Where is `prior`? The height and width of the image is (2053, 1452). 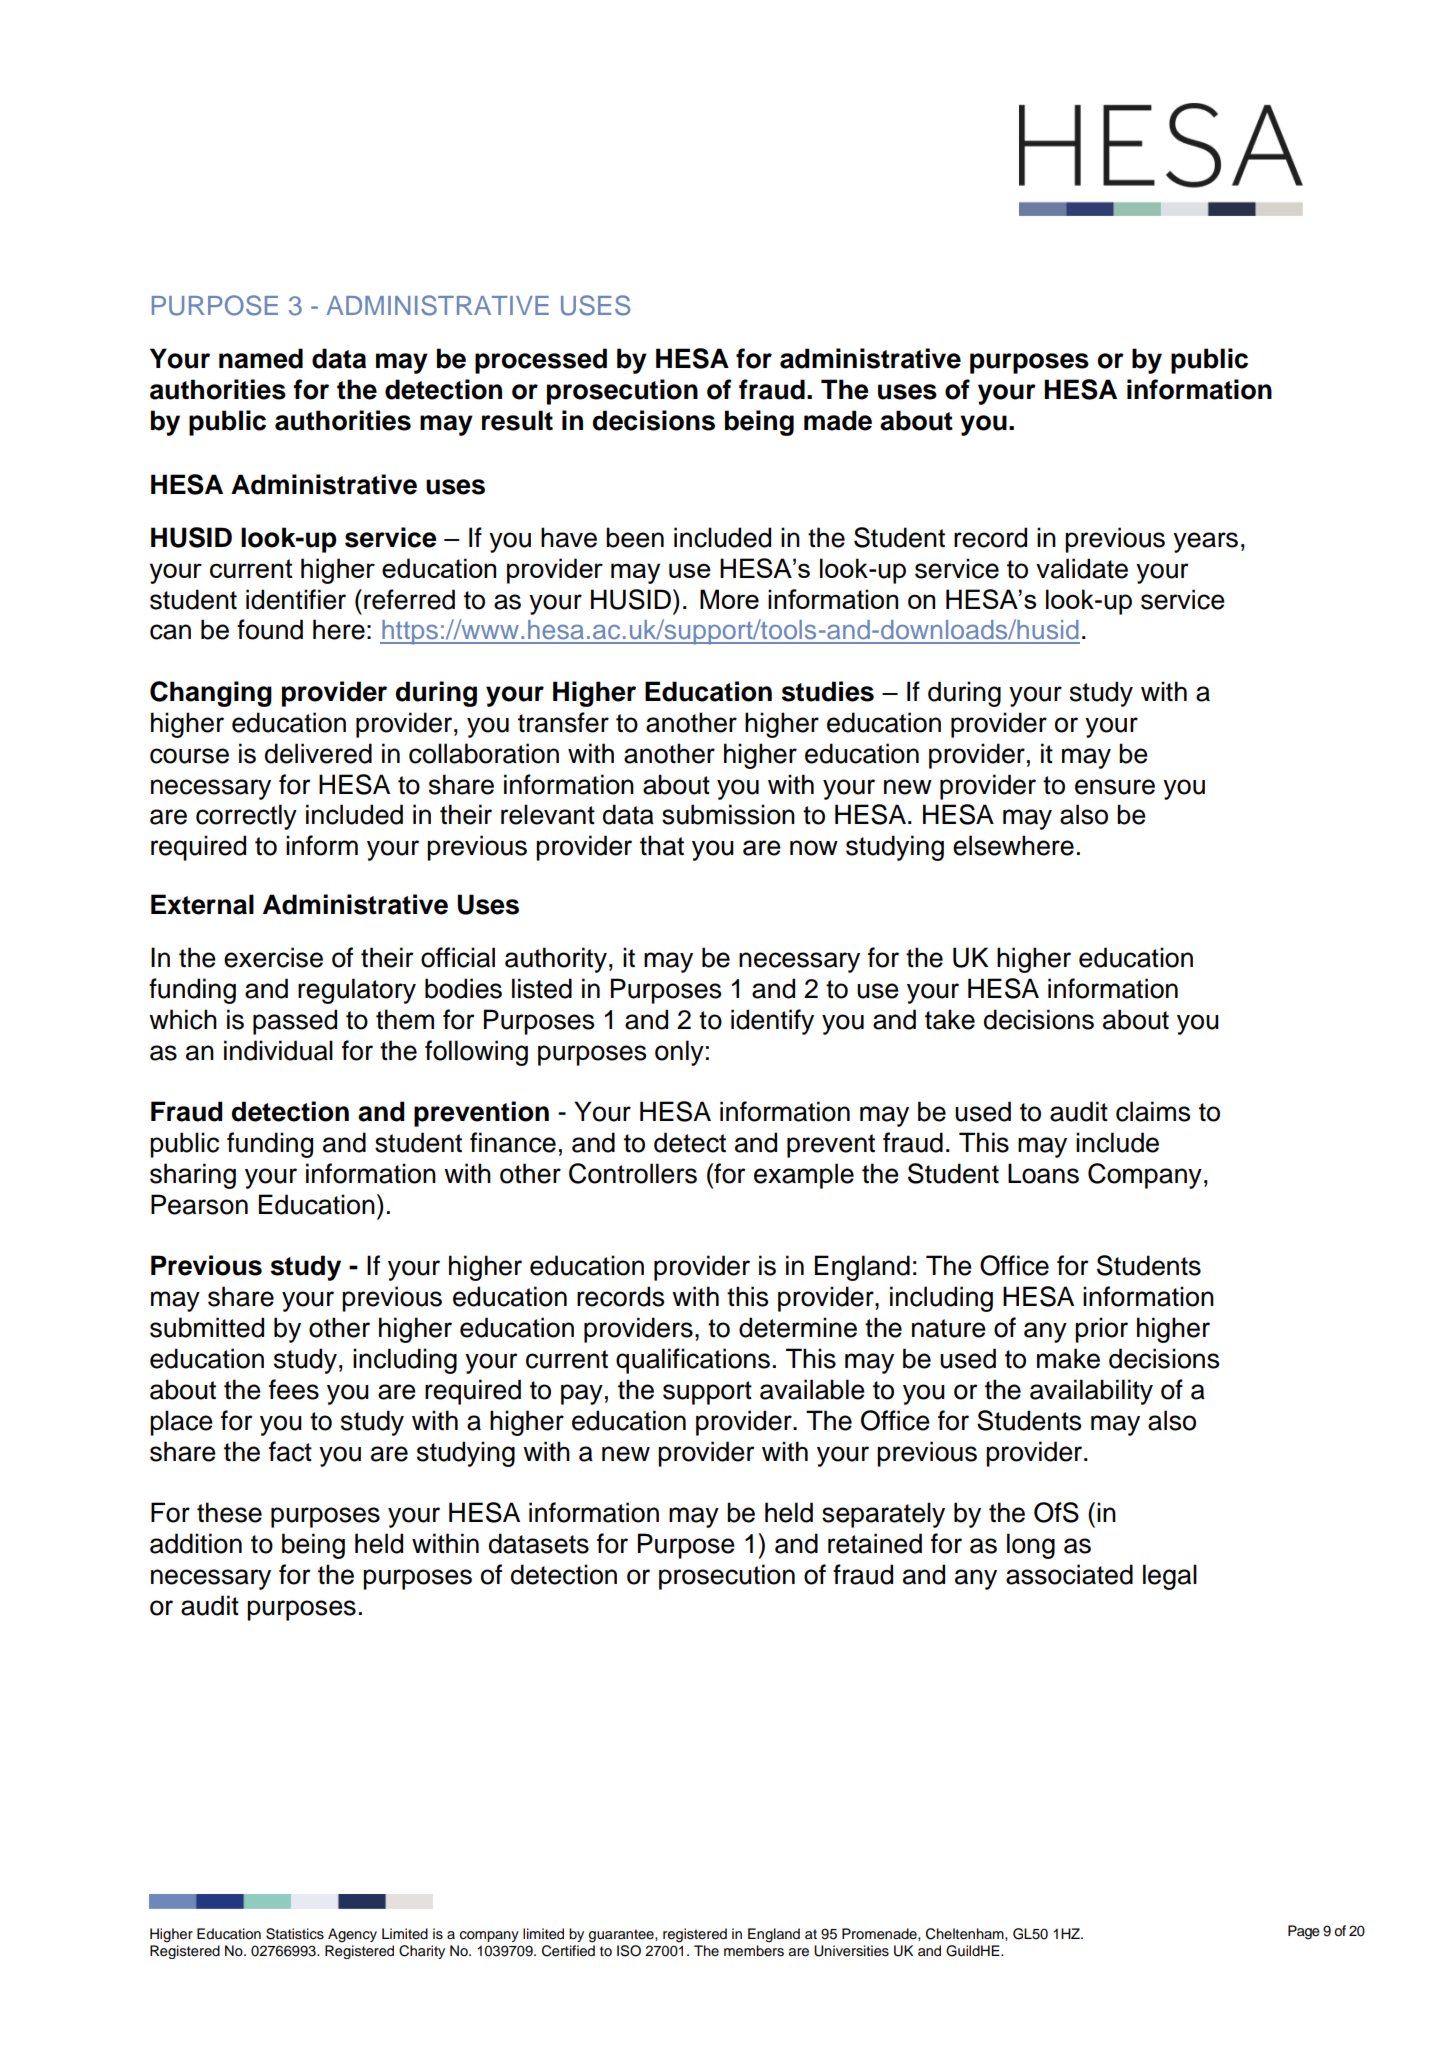
prior is located at coordinates (1101, 1330).
